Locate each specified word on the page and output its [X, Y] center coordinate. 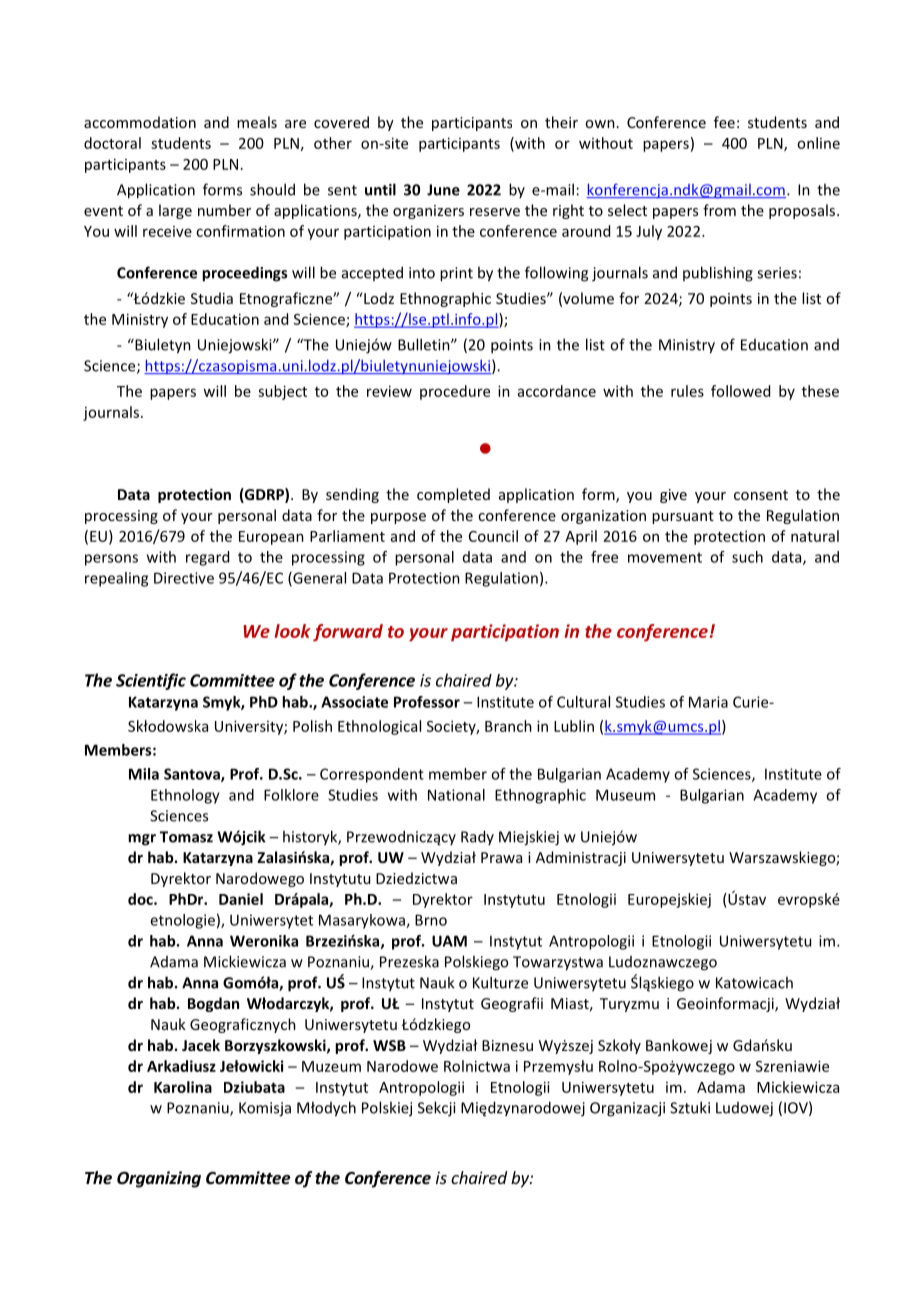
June [443, 190]
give [673, 496]
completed [453, 495]
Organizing [159, 1179]
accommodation [140, 122]
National [456, 795]
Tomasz [186, 837]
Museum [625, 795]
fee [724, 122]
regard [207, 558]
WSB [389, 1045]
